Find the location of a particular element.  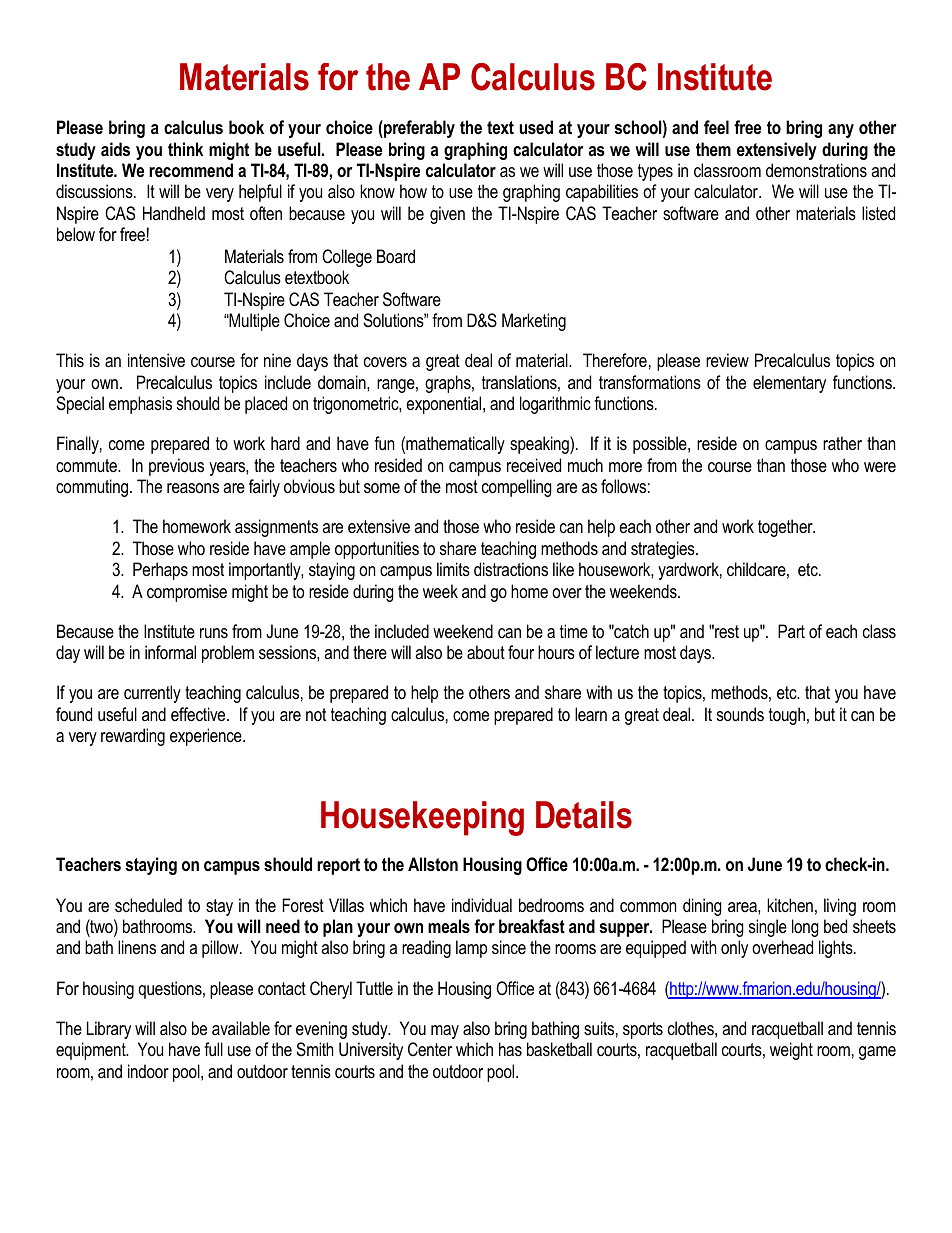

limits is located at coordinates (453, 569).
